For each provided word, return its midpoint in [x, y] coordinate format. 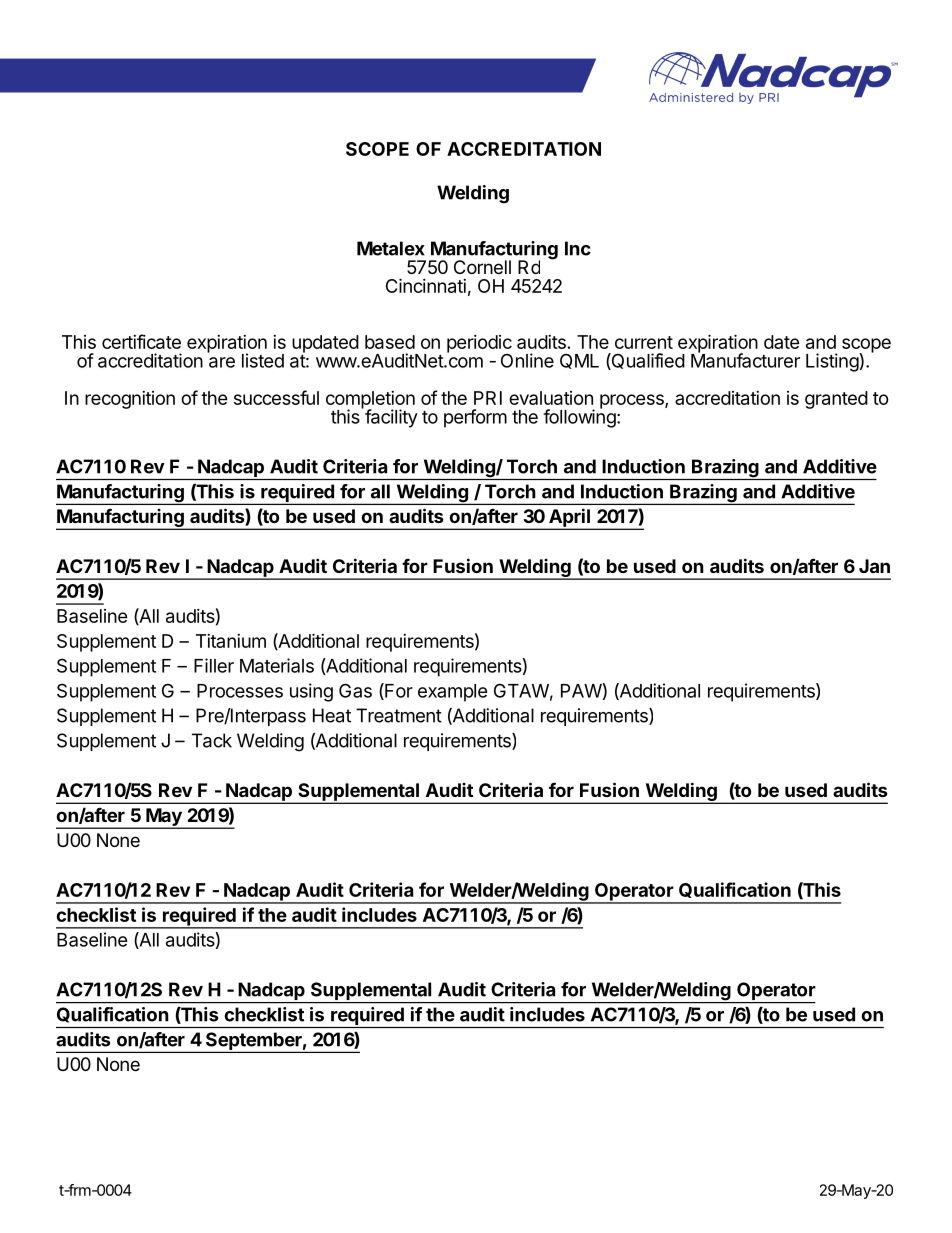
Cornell [482, 267]
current [644, 342]
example [453, 693]
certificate [141, 341]
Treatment [399, 715]
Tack [212, 740]
